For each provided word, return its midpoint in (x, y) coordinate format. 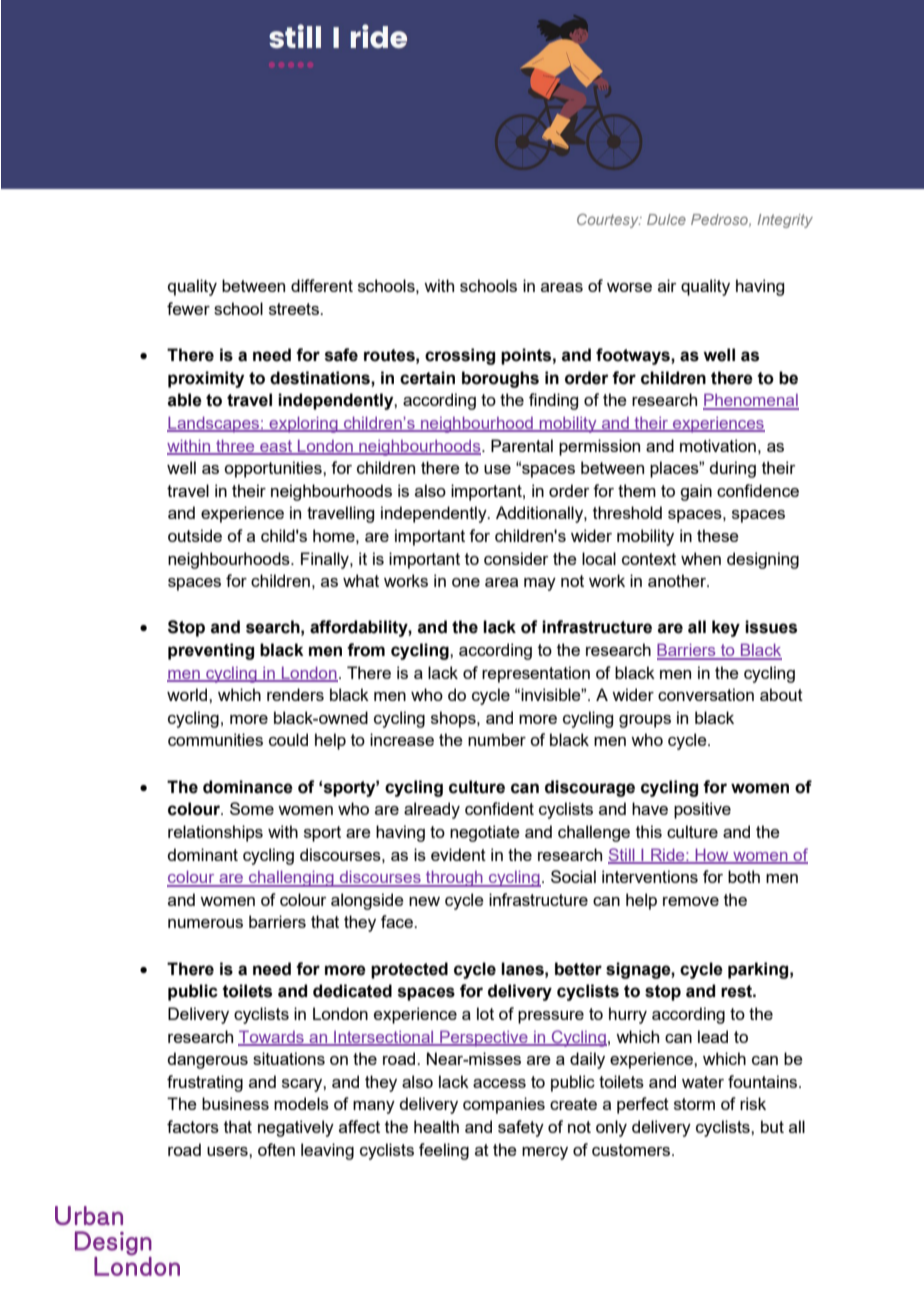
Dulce (666, 219)
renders (295, 694)
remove (691, 901)
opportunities (274, 469)
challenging (291, 878)
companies (504, 1105)
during (732, 469)
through (454, 878)
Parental (522, 445)
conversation (706, 694)
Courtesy (609, 221)
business (235, 1103)
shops (454, 719)
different (322, 285)
